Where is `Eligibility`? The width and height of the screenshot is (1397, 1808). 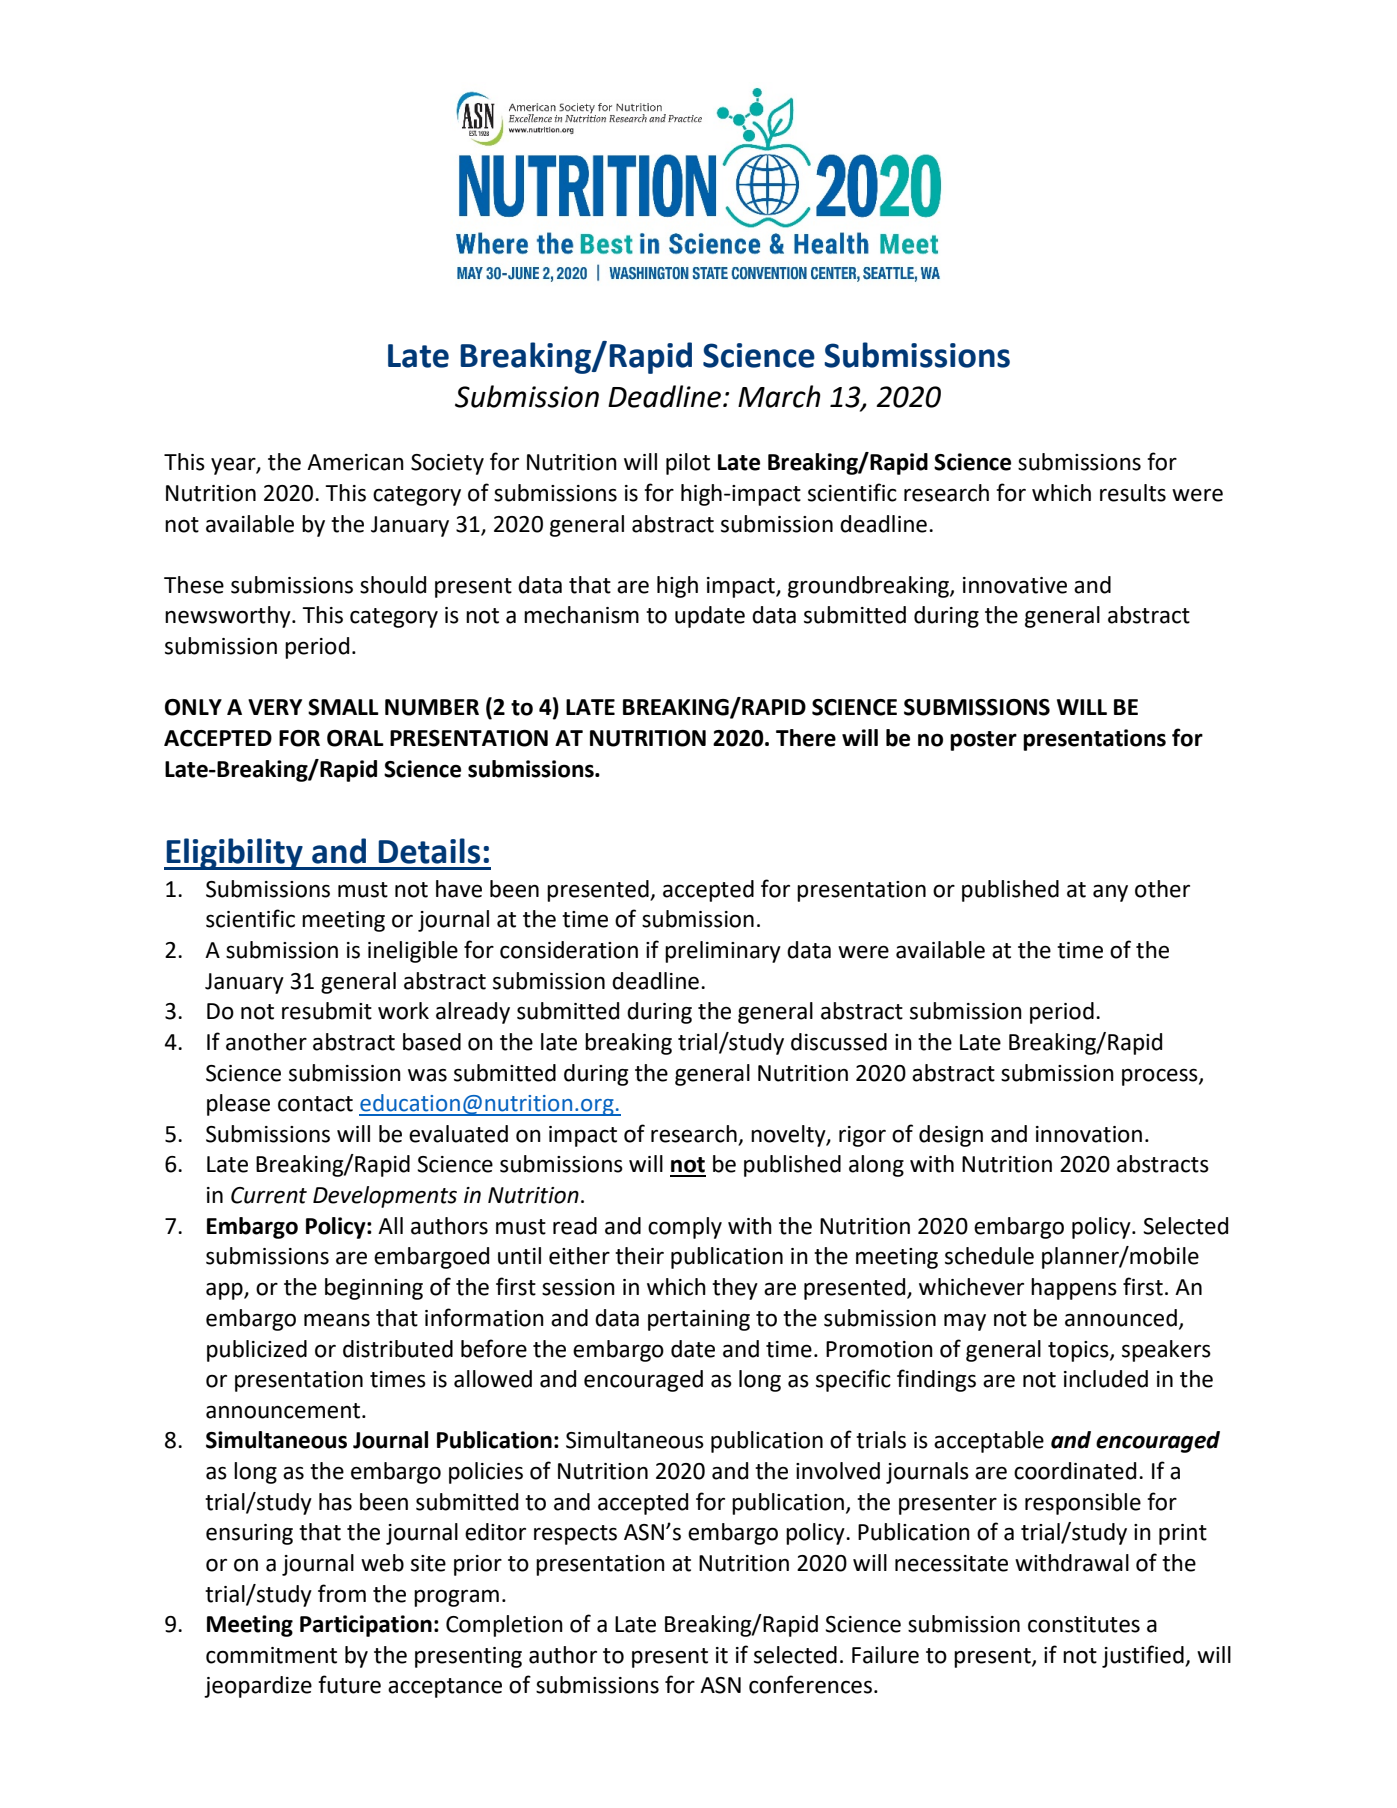 Eligibility is located at coordinates (234, 854).
